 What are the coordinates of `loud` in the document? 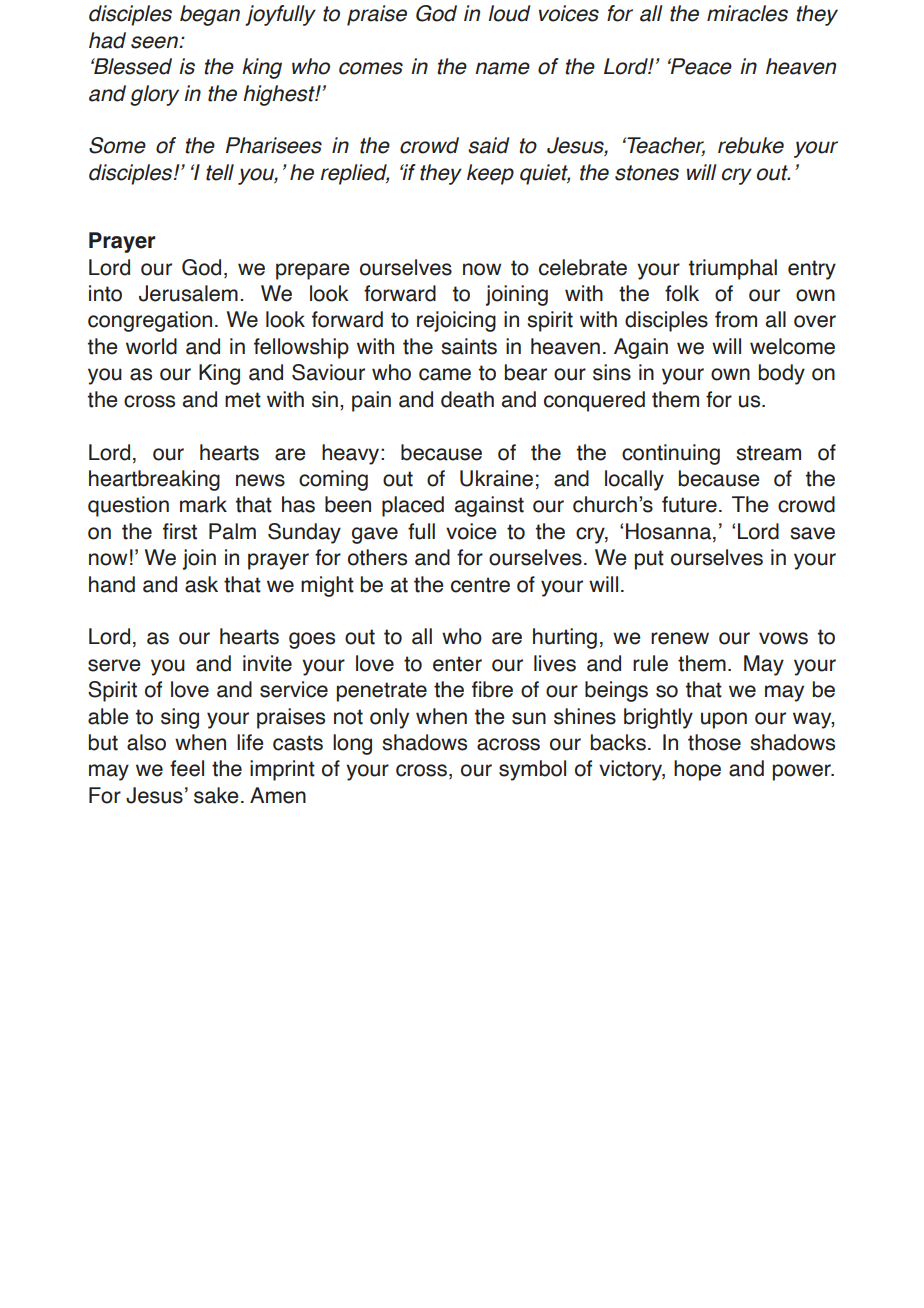 It's located at (509, 13).
